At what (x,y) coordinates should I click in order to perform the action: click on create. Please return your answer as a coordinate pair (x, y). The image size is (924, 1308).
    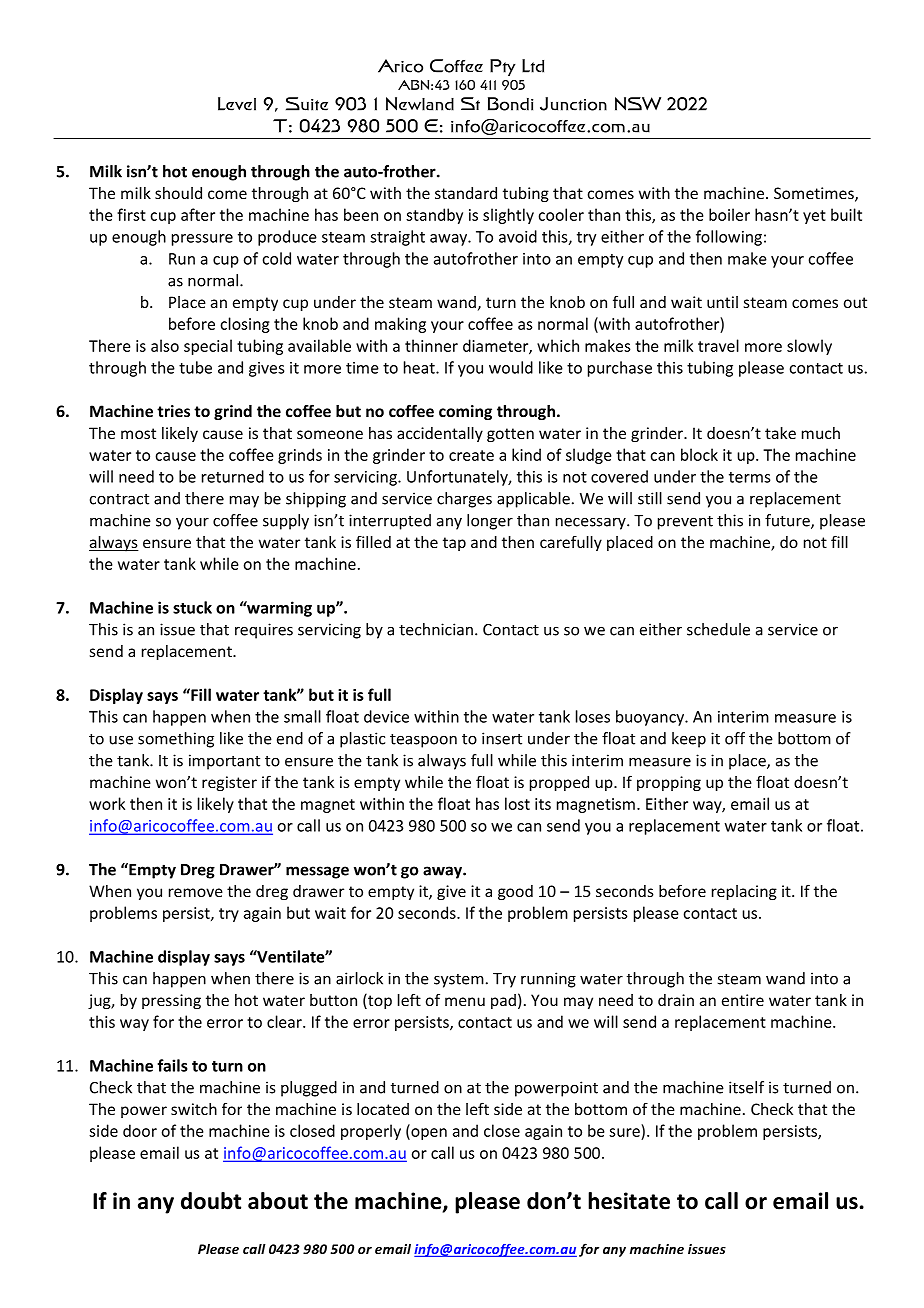
    Looking at the image, I should click on (471, 455).
